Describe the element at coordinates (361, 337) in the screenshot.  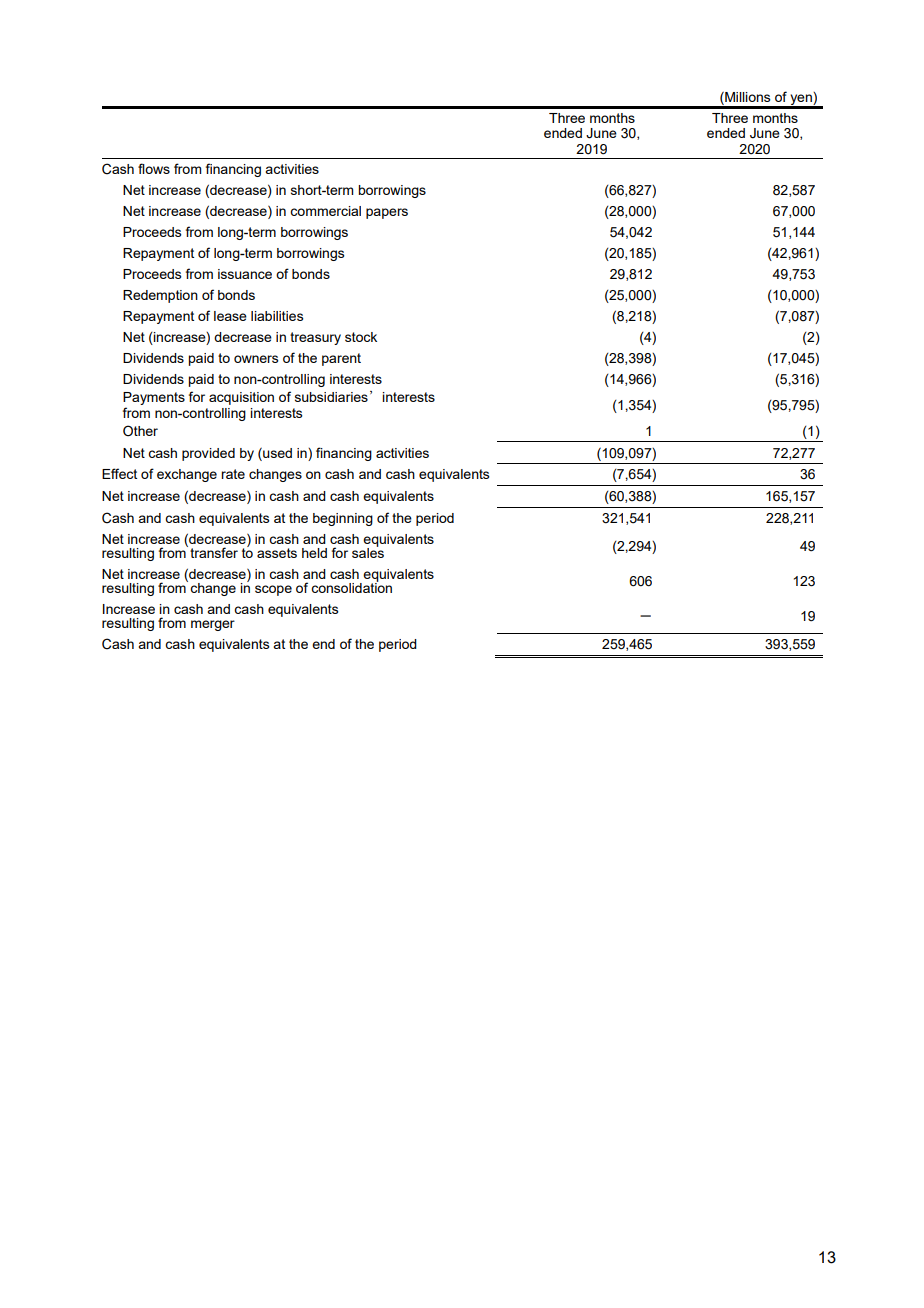
I see `stock` at that location.
